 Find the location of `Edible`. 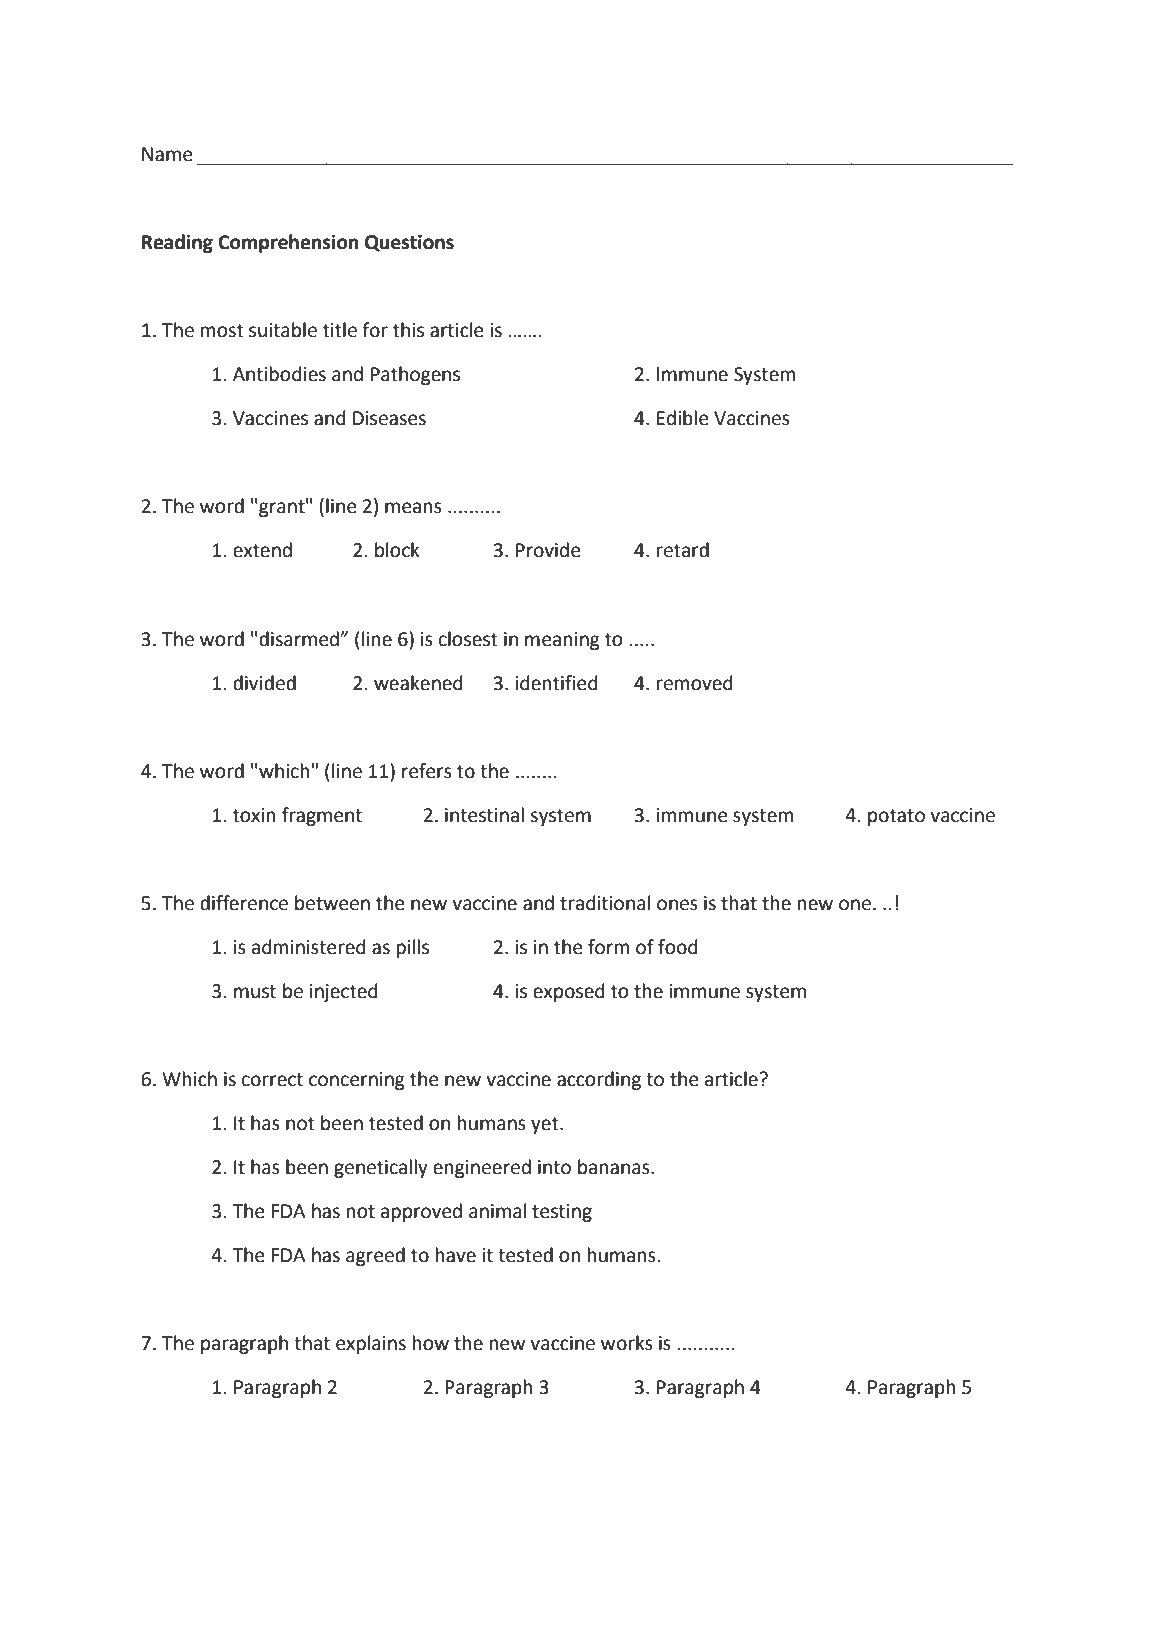

Edible is located at coordinates (682, 418).
